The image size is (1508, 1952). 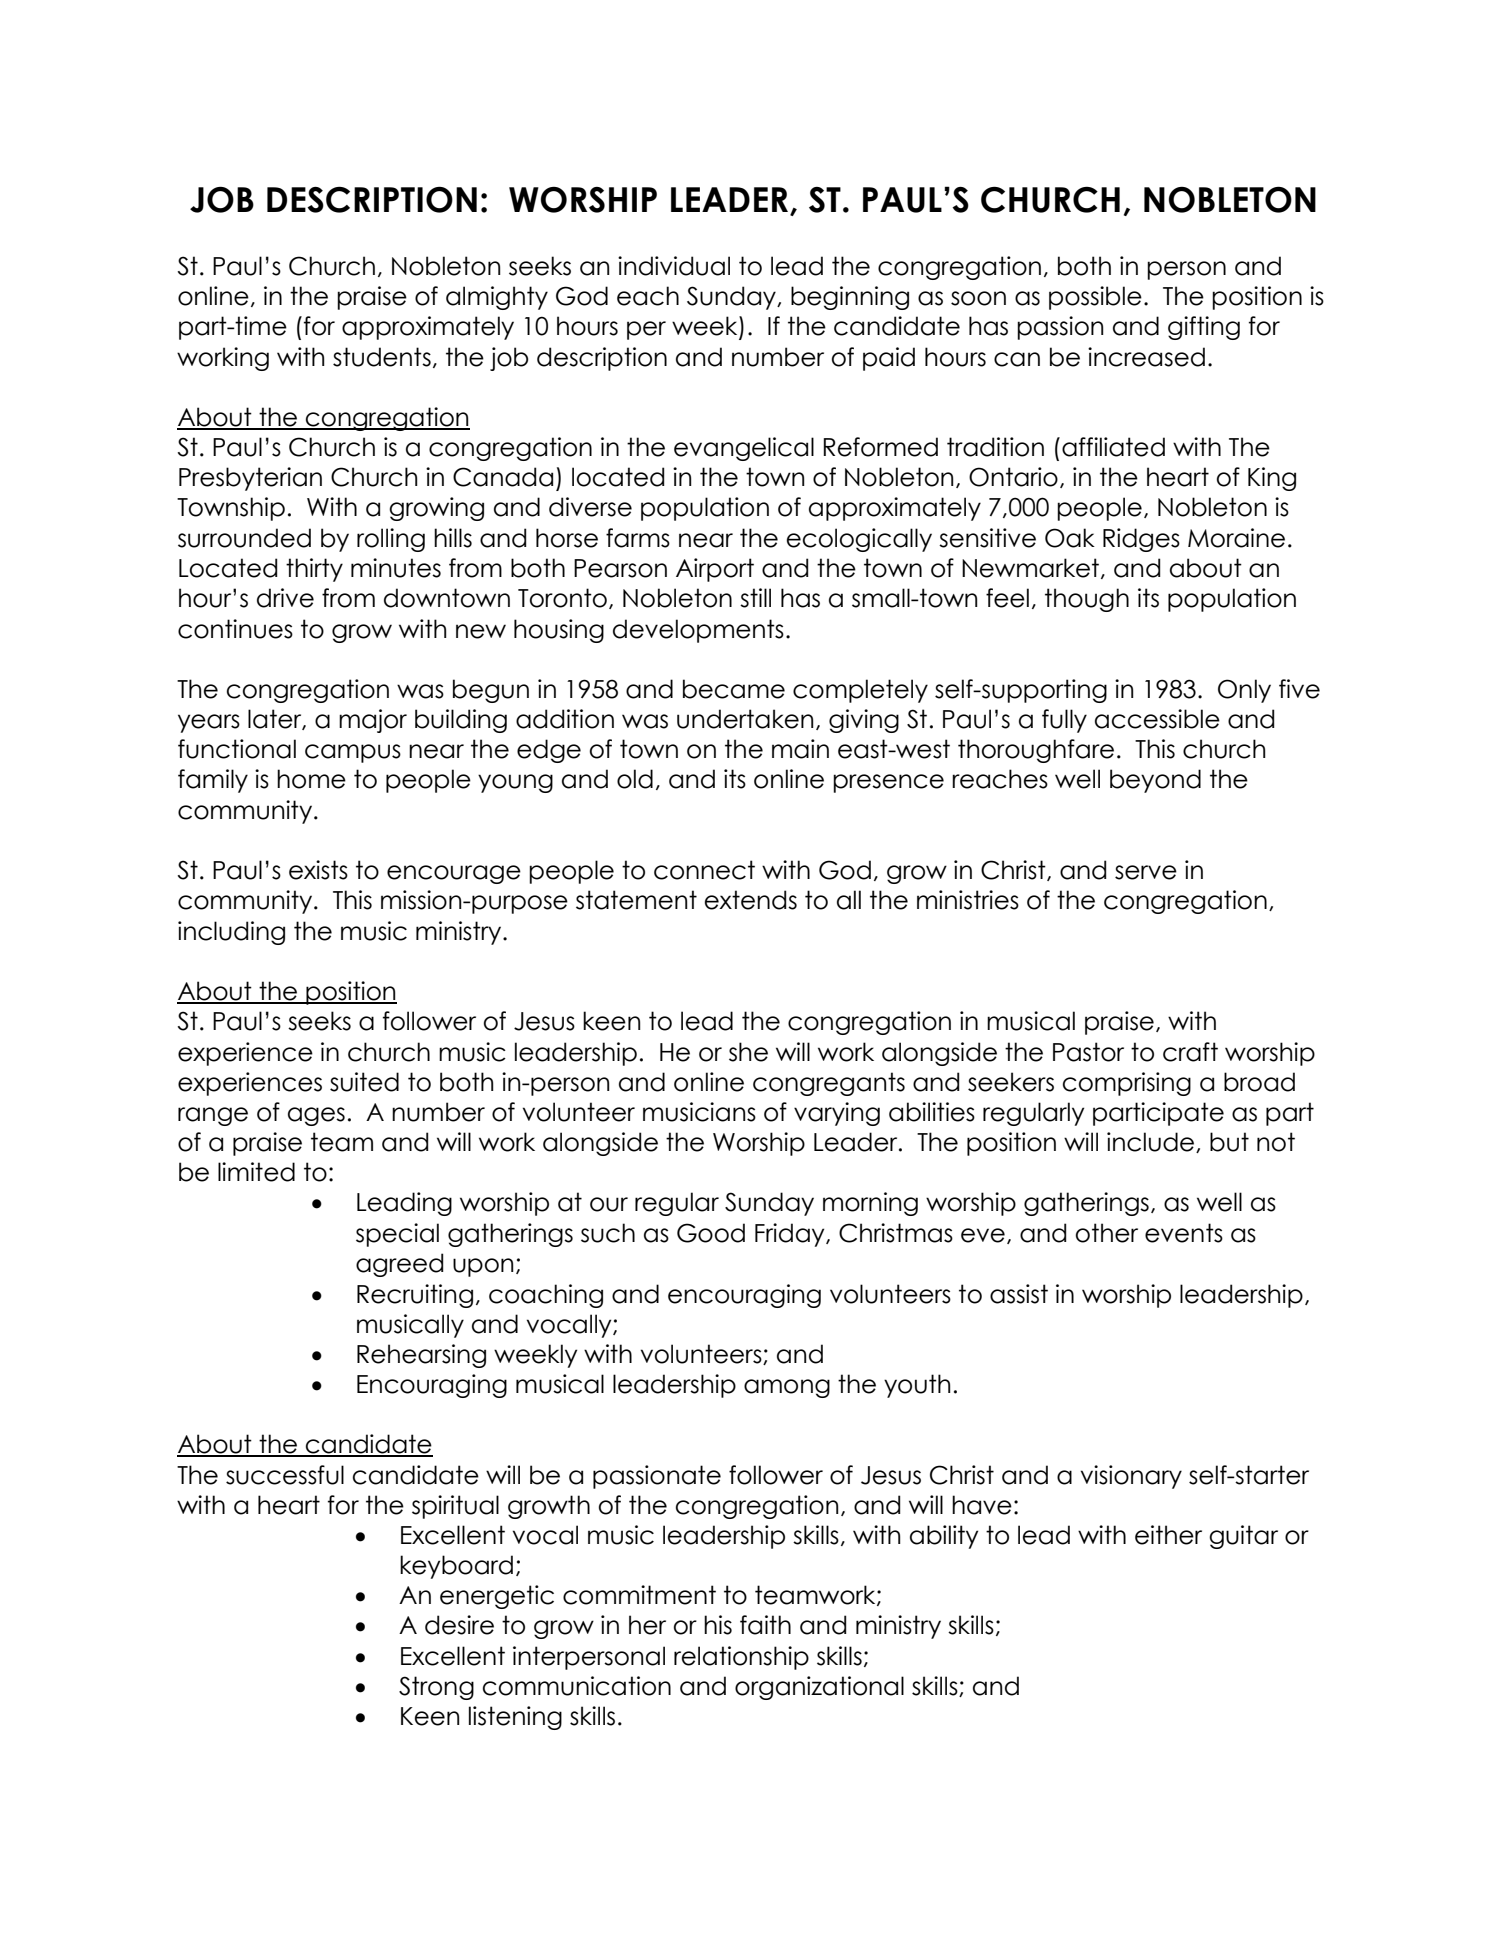 I want to click on either, so click(x=1168, y=1535).
